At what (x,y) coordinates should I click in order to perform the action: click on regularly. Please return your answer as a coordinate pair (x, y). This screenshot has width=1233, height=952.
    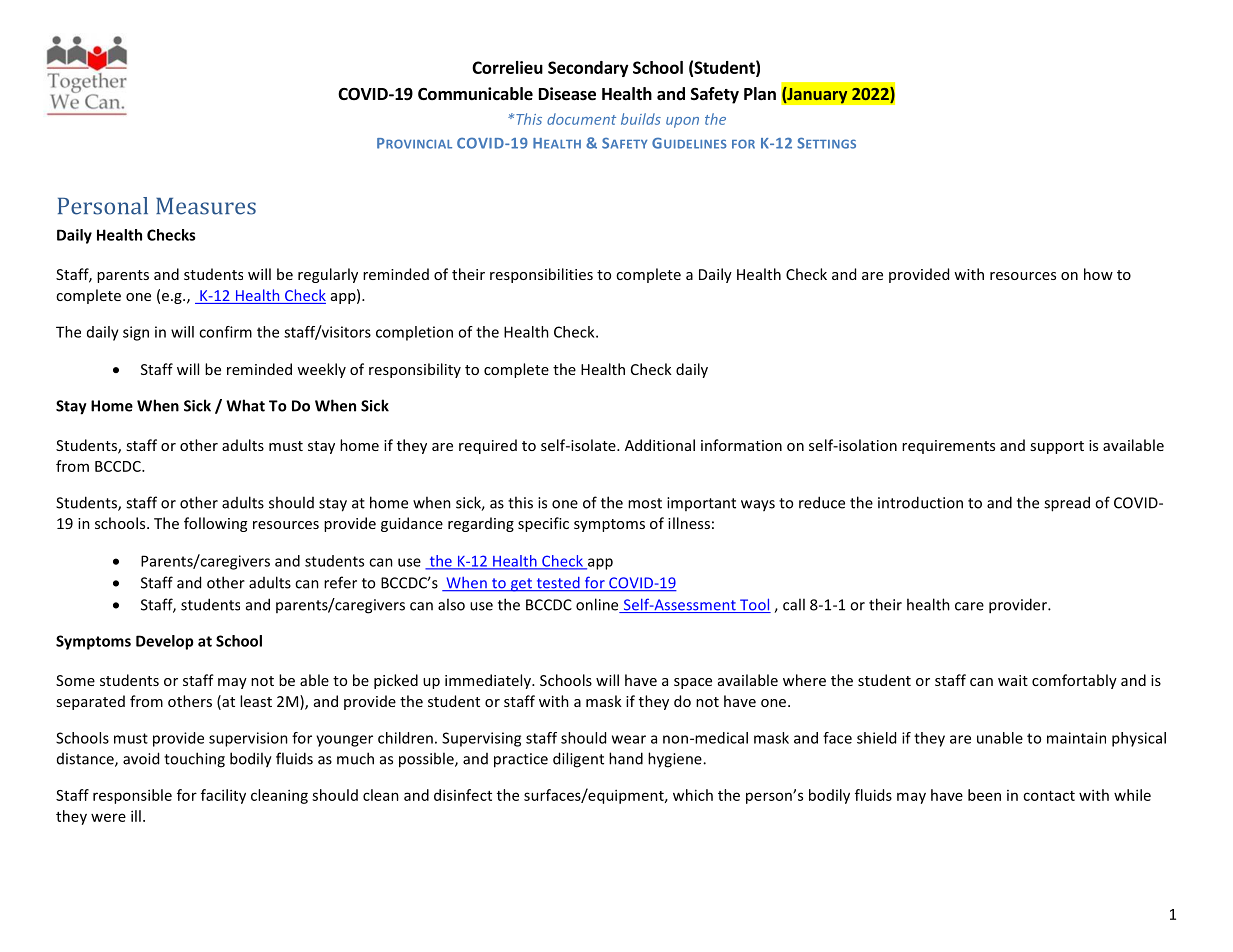
    Looking at the image, I should click on (328, 275).
